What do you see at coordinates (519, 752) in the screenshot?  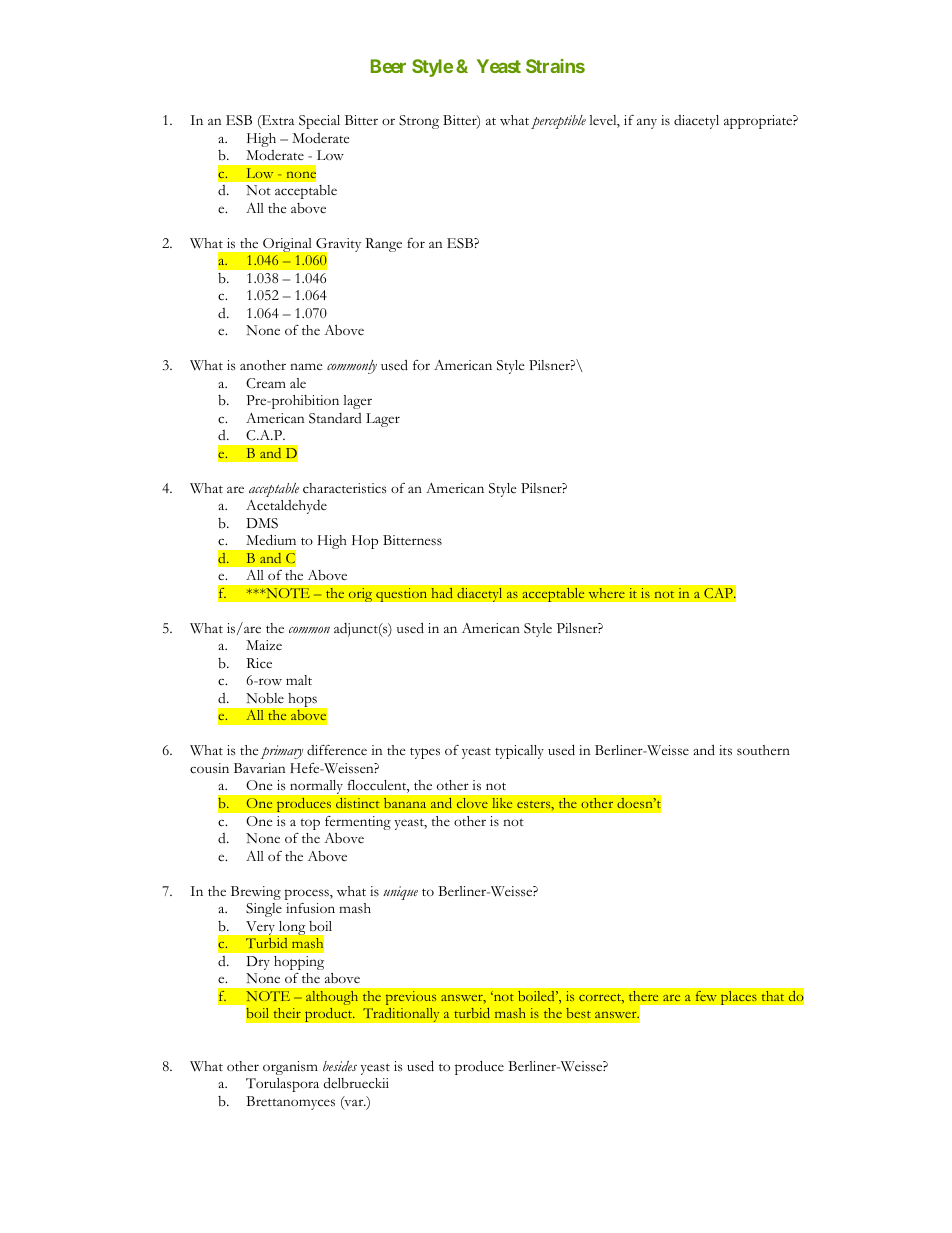 I see `typically` at bounding box center [519, 752].
